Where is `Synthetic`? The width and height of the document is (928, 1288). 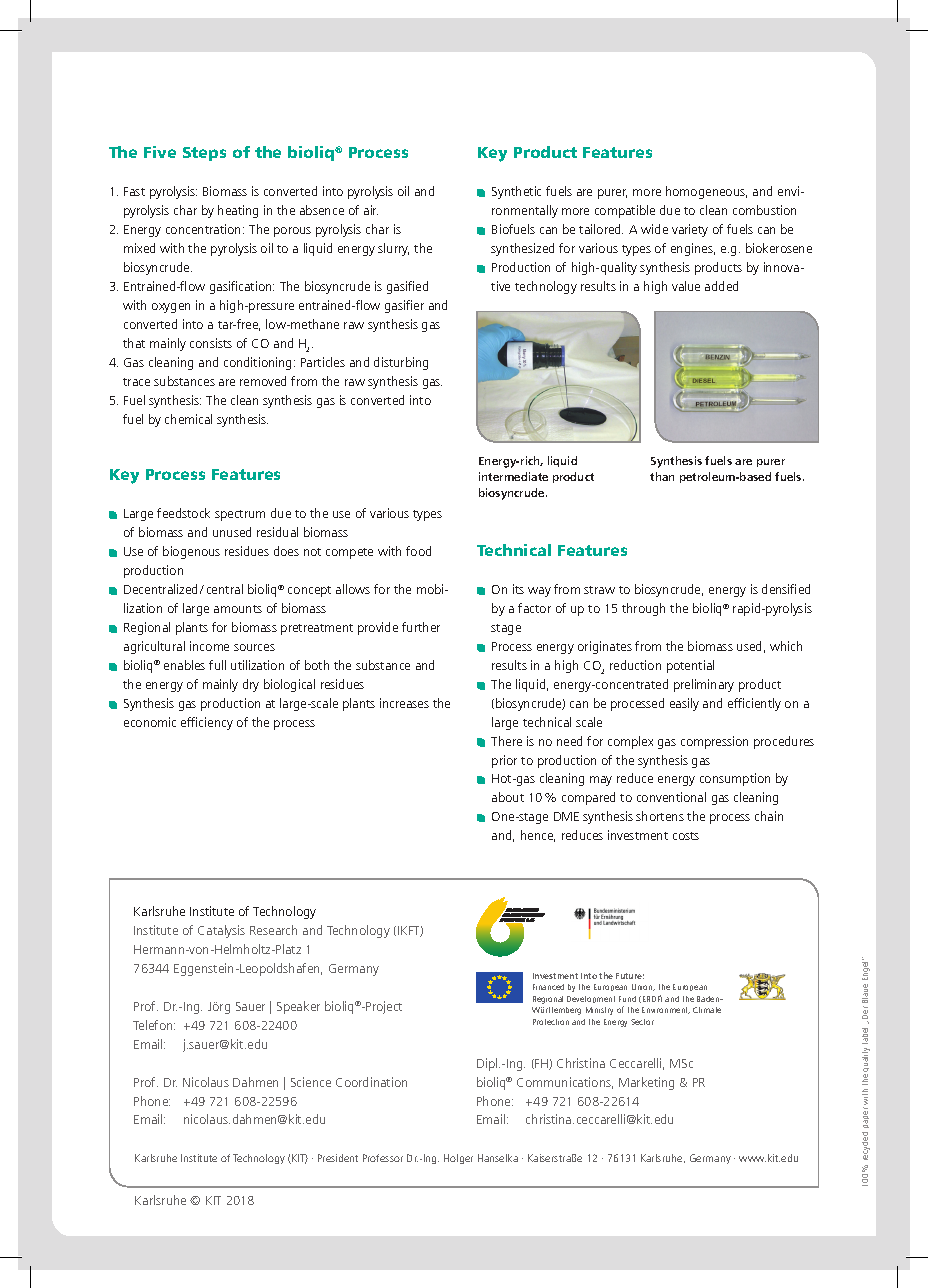 Synthetic is located at coordinates (516, 192).
